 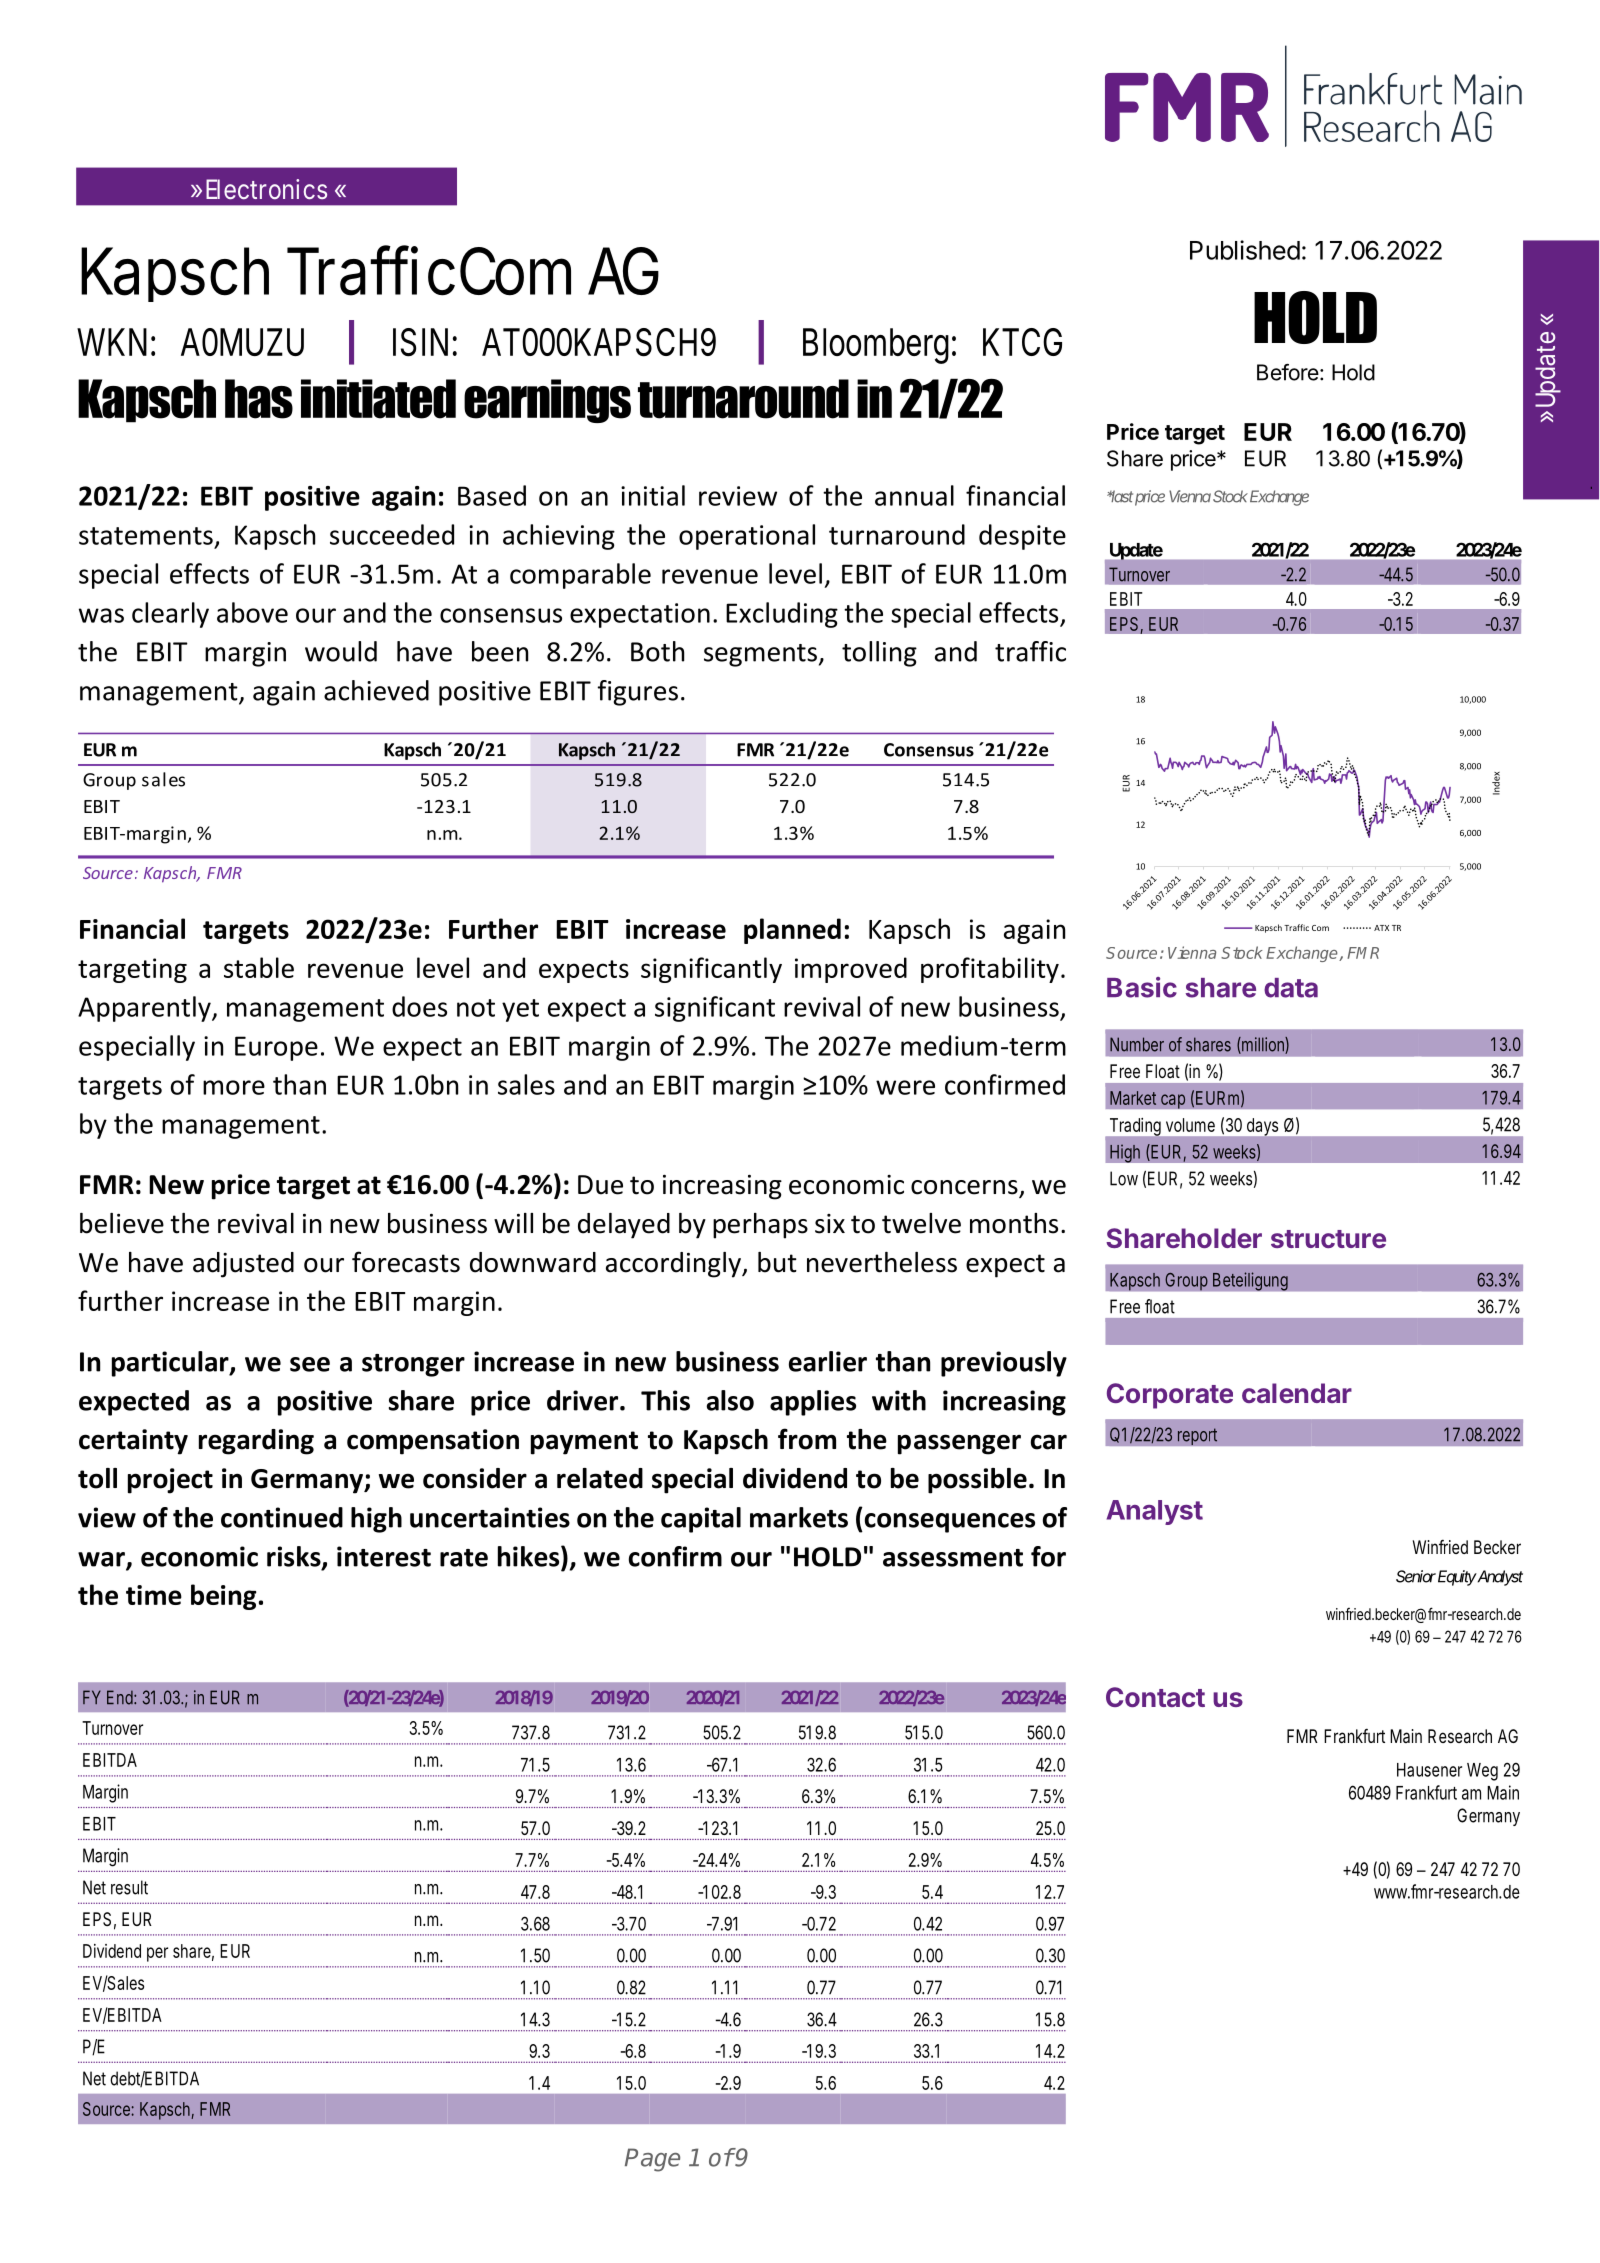 I want to click on more, so click(x=234, y=1087).
